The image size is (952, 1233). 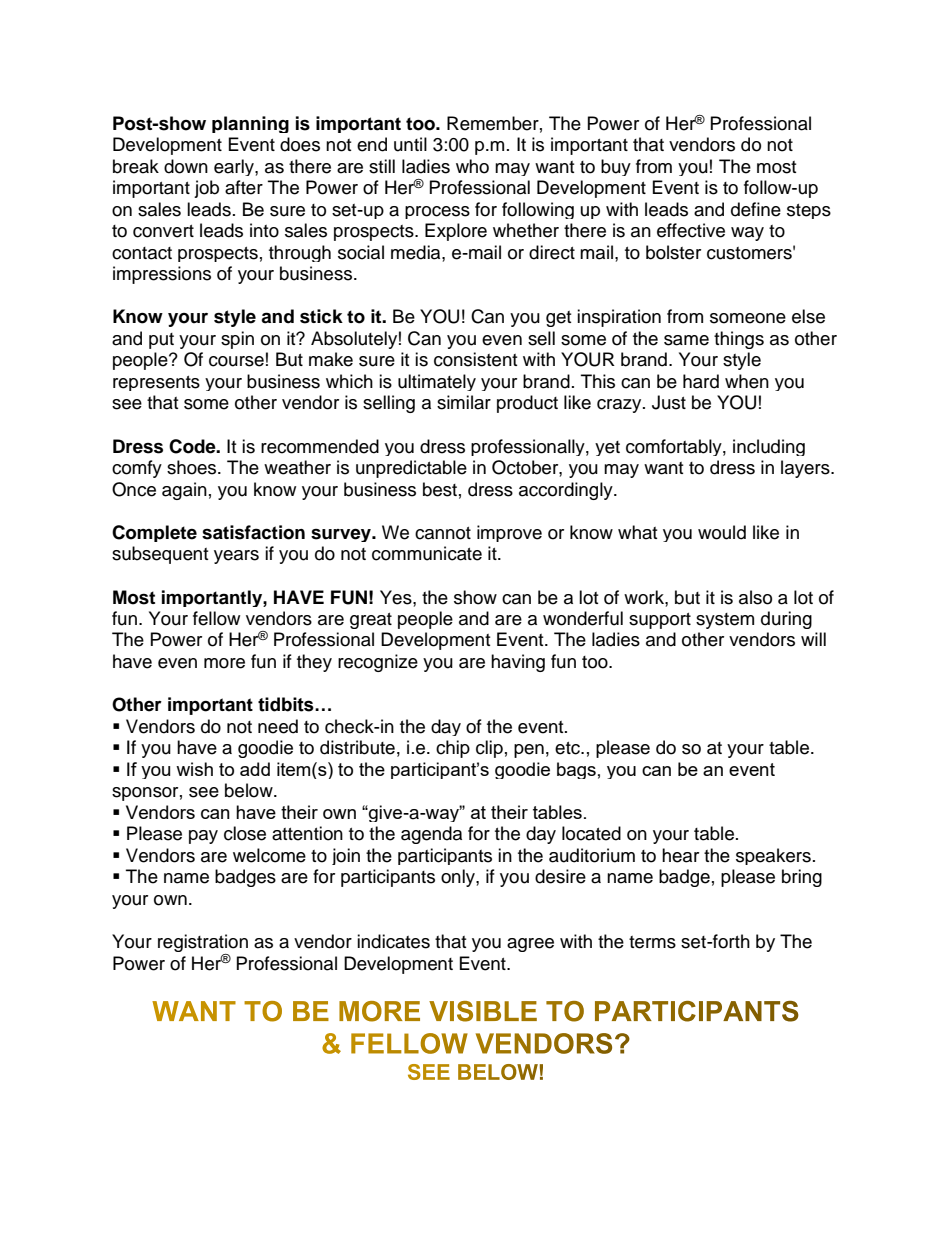 I want to click on cannot, so click(x=443, y=533).
